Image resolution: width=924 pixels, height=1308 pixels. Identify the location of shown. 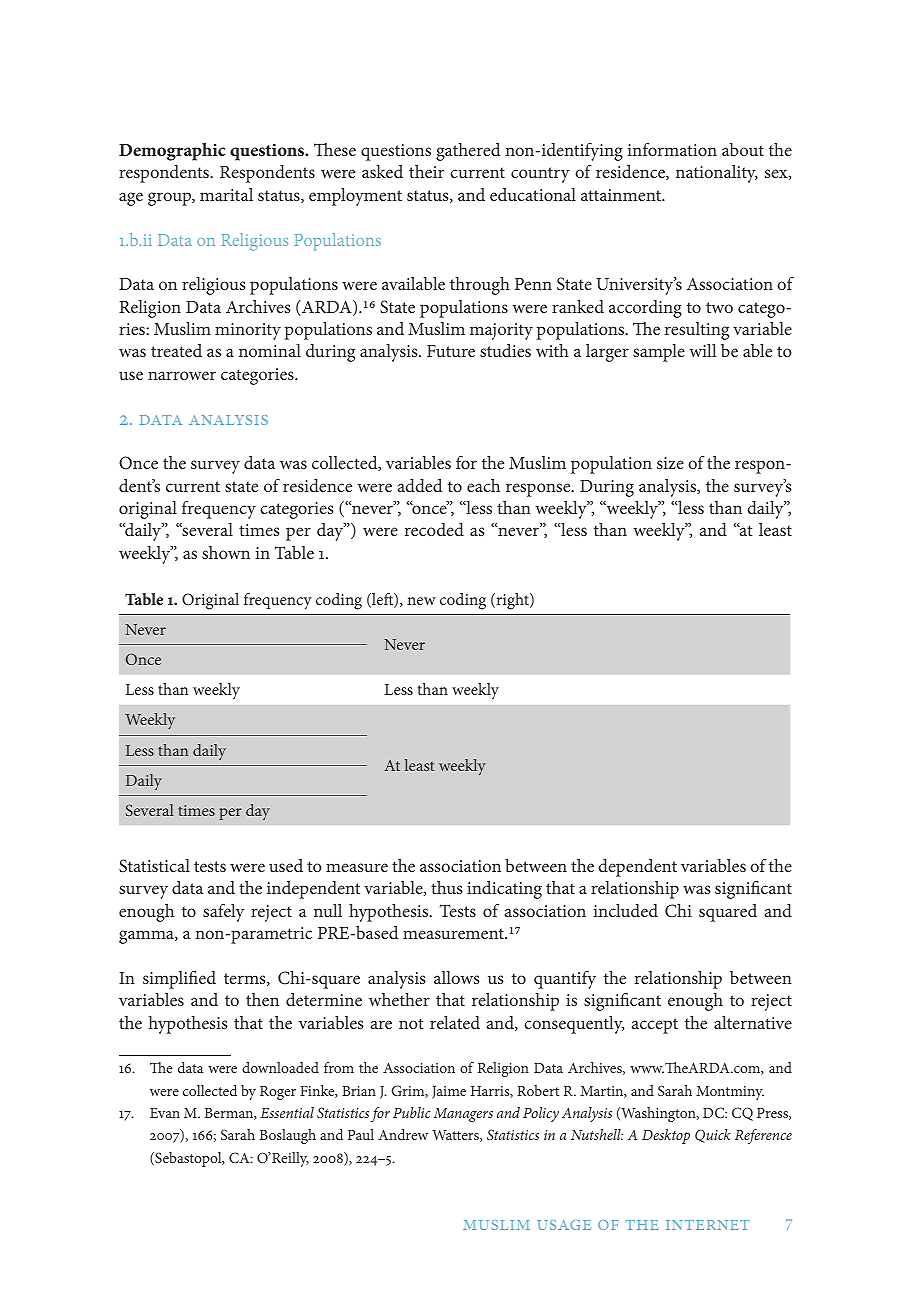
(226, 552).
